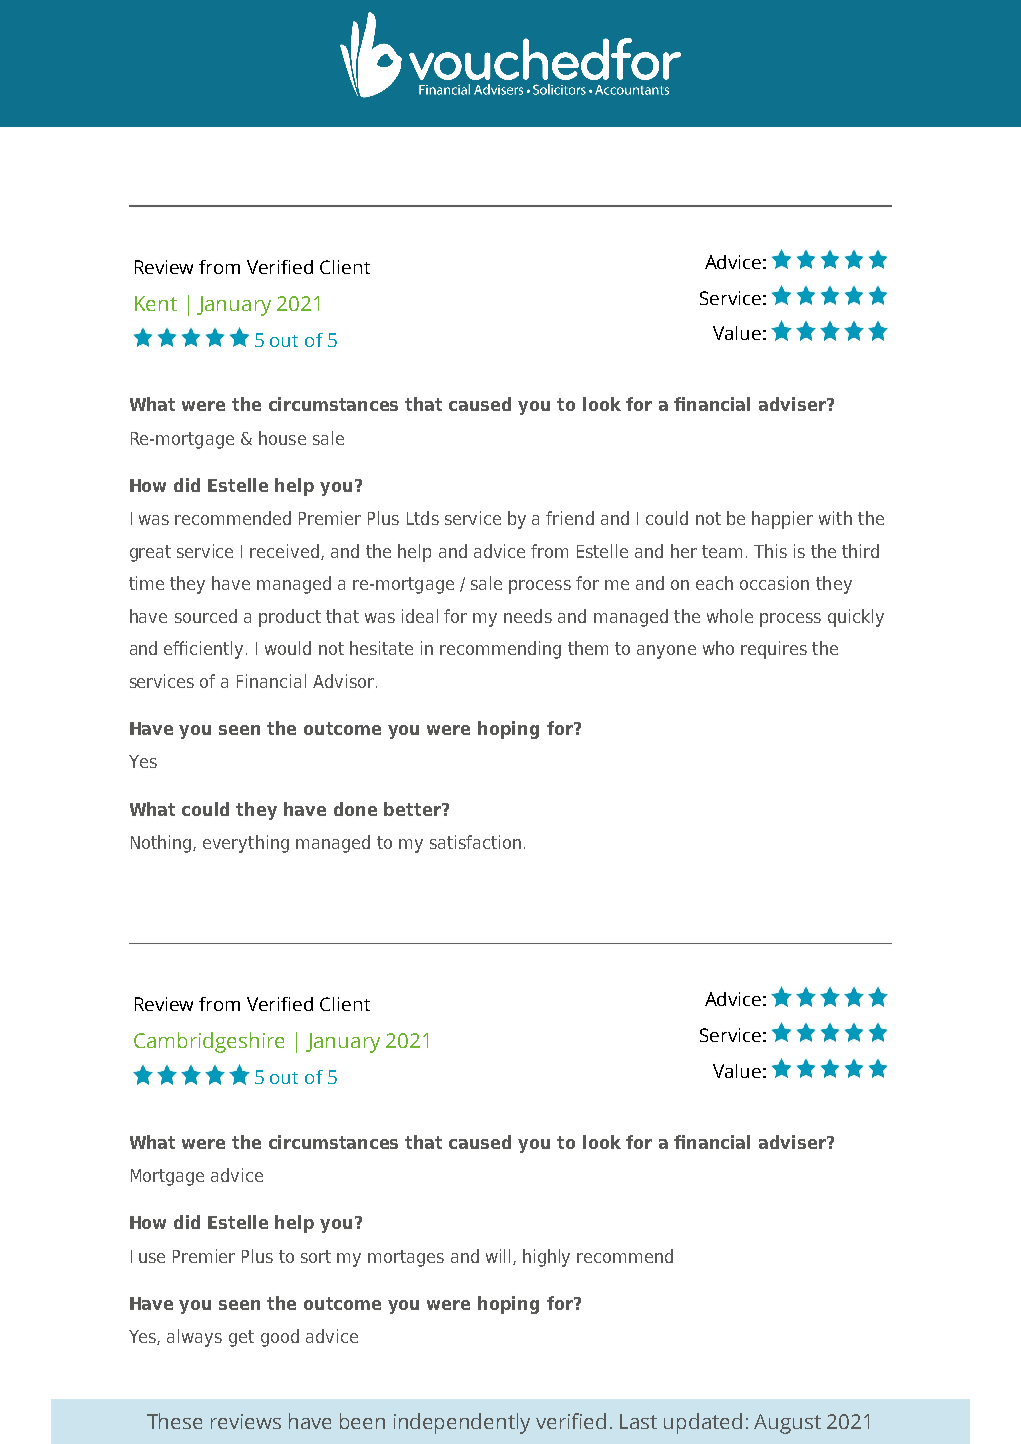 This screenshot has width=1021, height=1444. I want to click on get, so click(241, 1338).
